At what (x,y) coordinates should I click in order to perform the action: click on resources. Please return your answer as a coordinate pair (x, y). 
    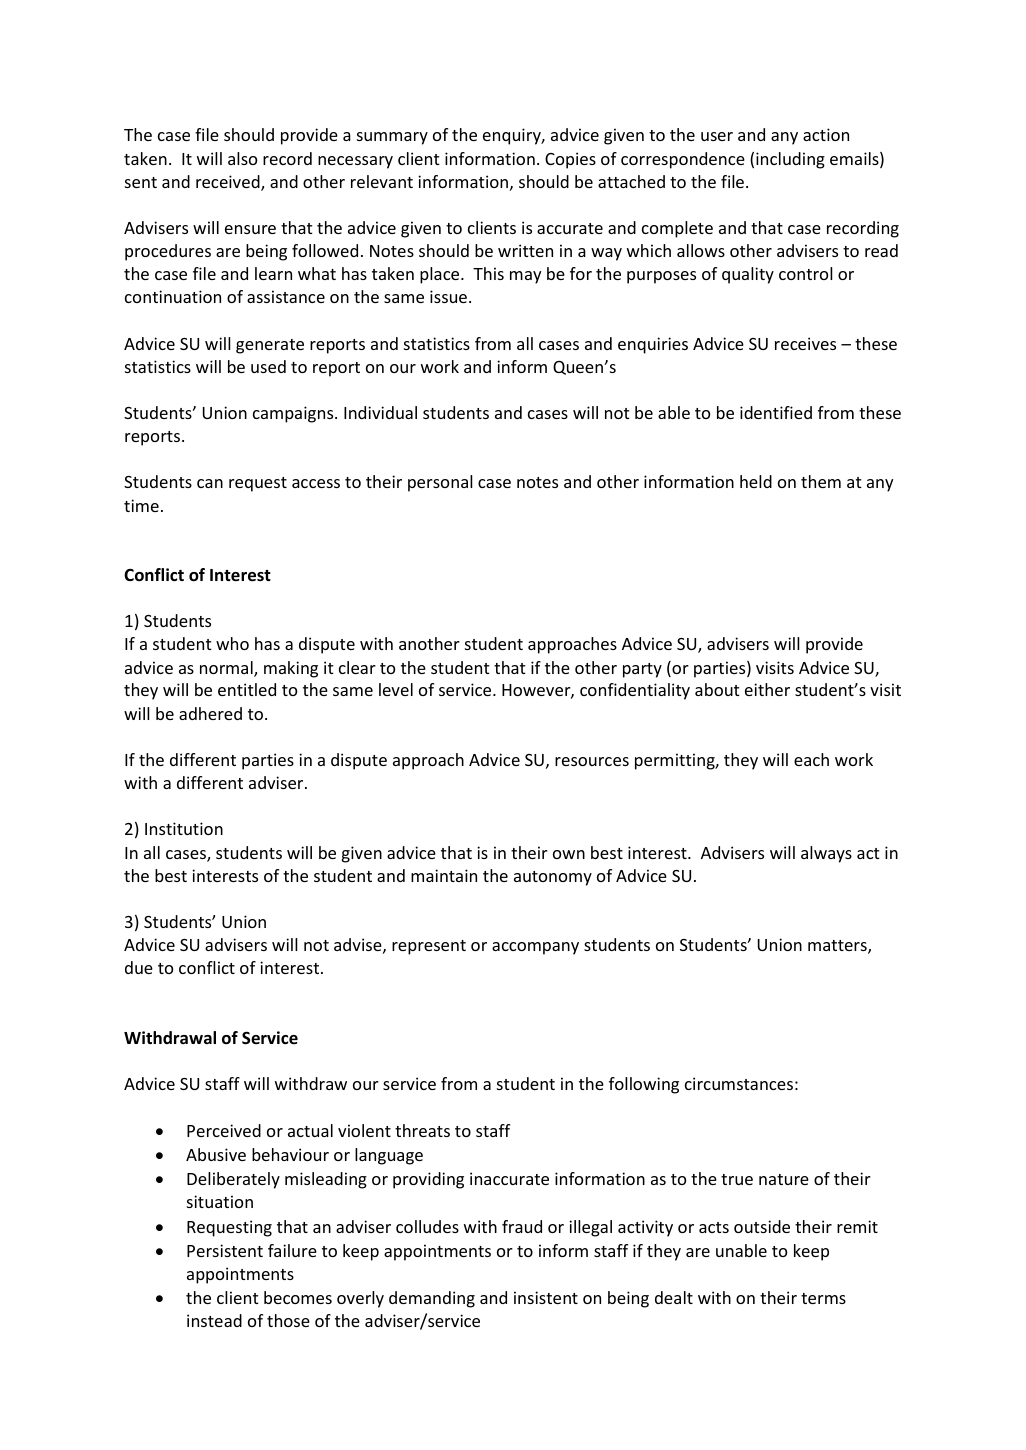
    Looking at the image, I should click on (592, 761).
